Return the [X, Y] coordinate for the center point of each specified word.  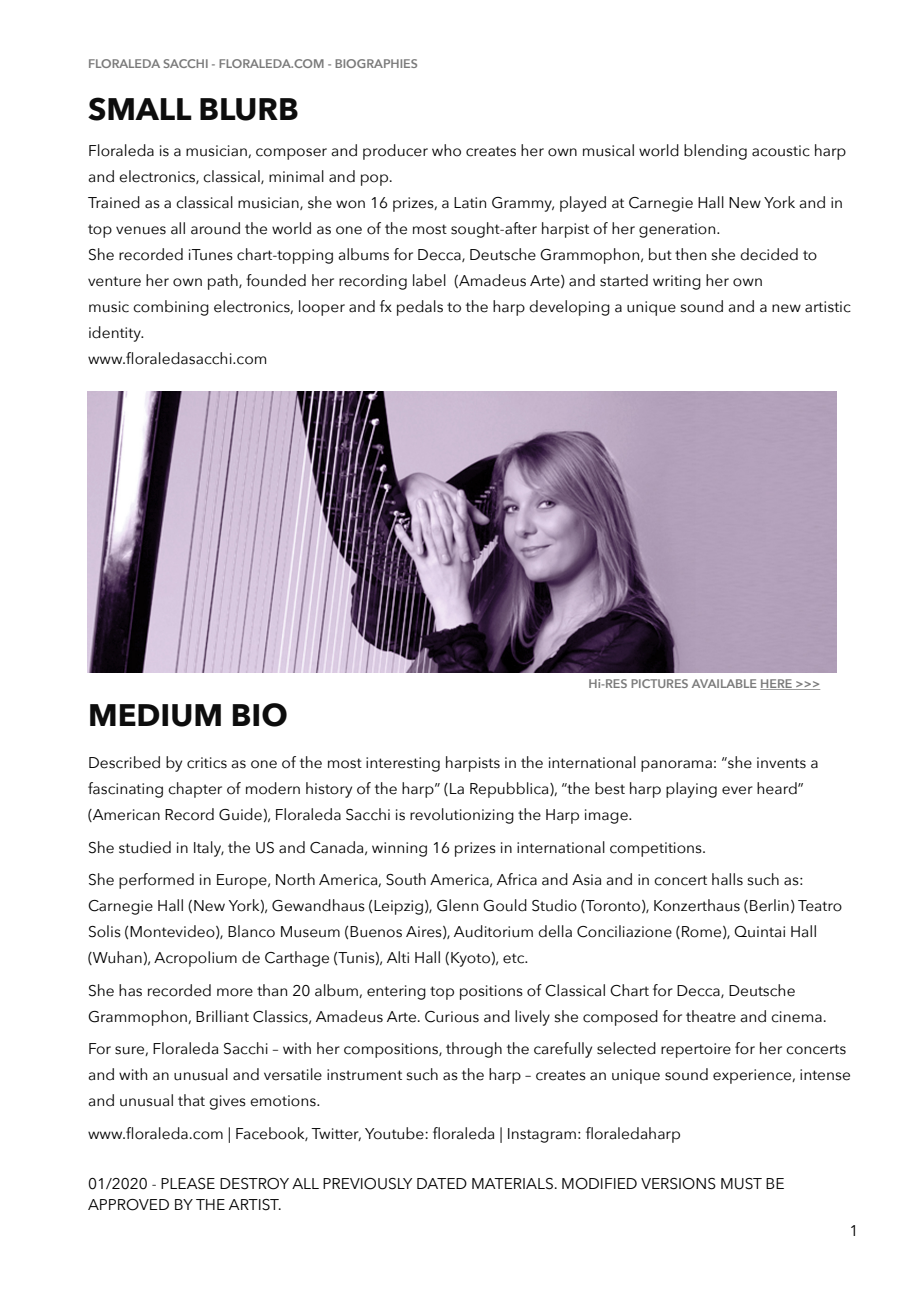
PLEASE [188, 1184]
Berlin [769, 905]
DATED [442, 1183]
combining [171, 308]
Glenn [457, 905]
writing [677, 282]
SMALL [140, 109]
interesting [403, 764]
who [446, 150]
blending [715, 152]
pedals [420, 308]
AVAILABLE [724, 683]
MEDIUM [155, 715]
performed [156, 881]
